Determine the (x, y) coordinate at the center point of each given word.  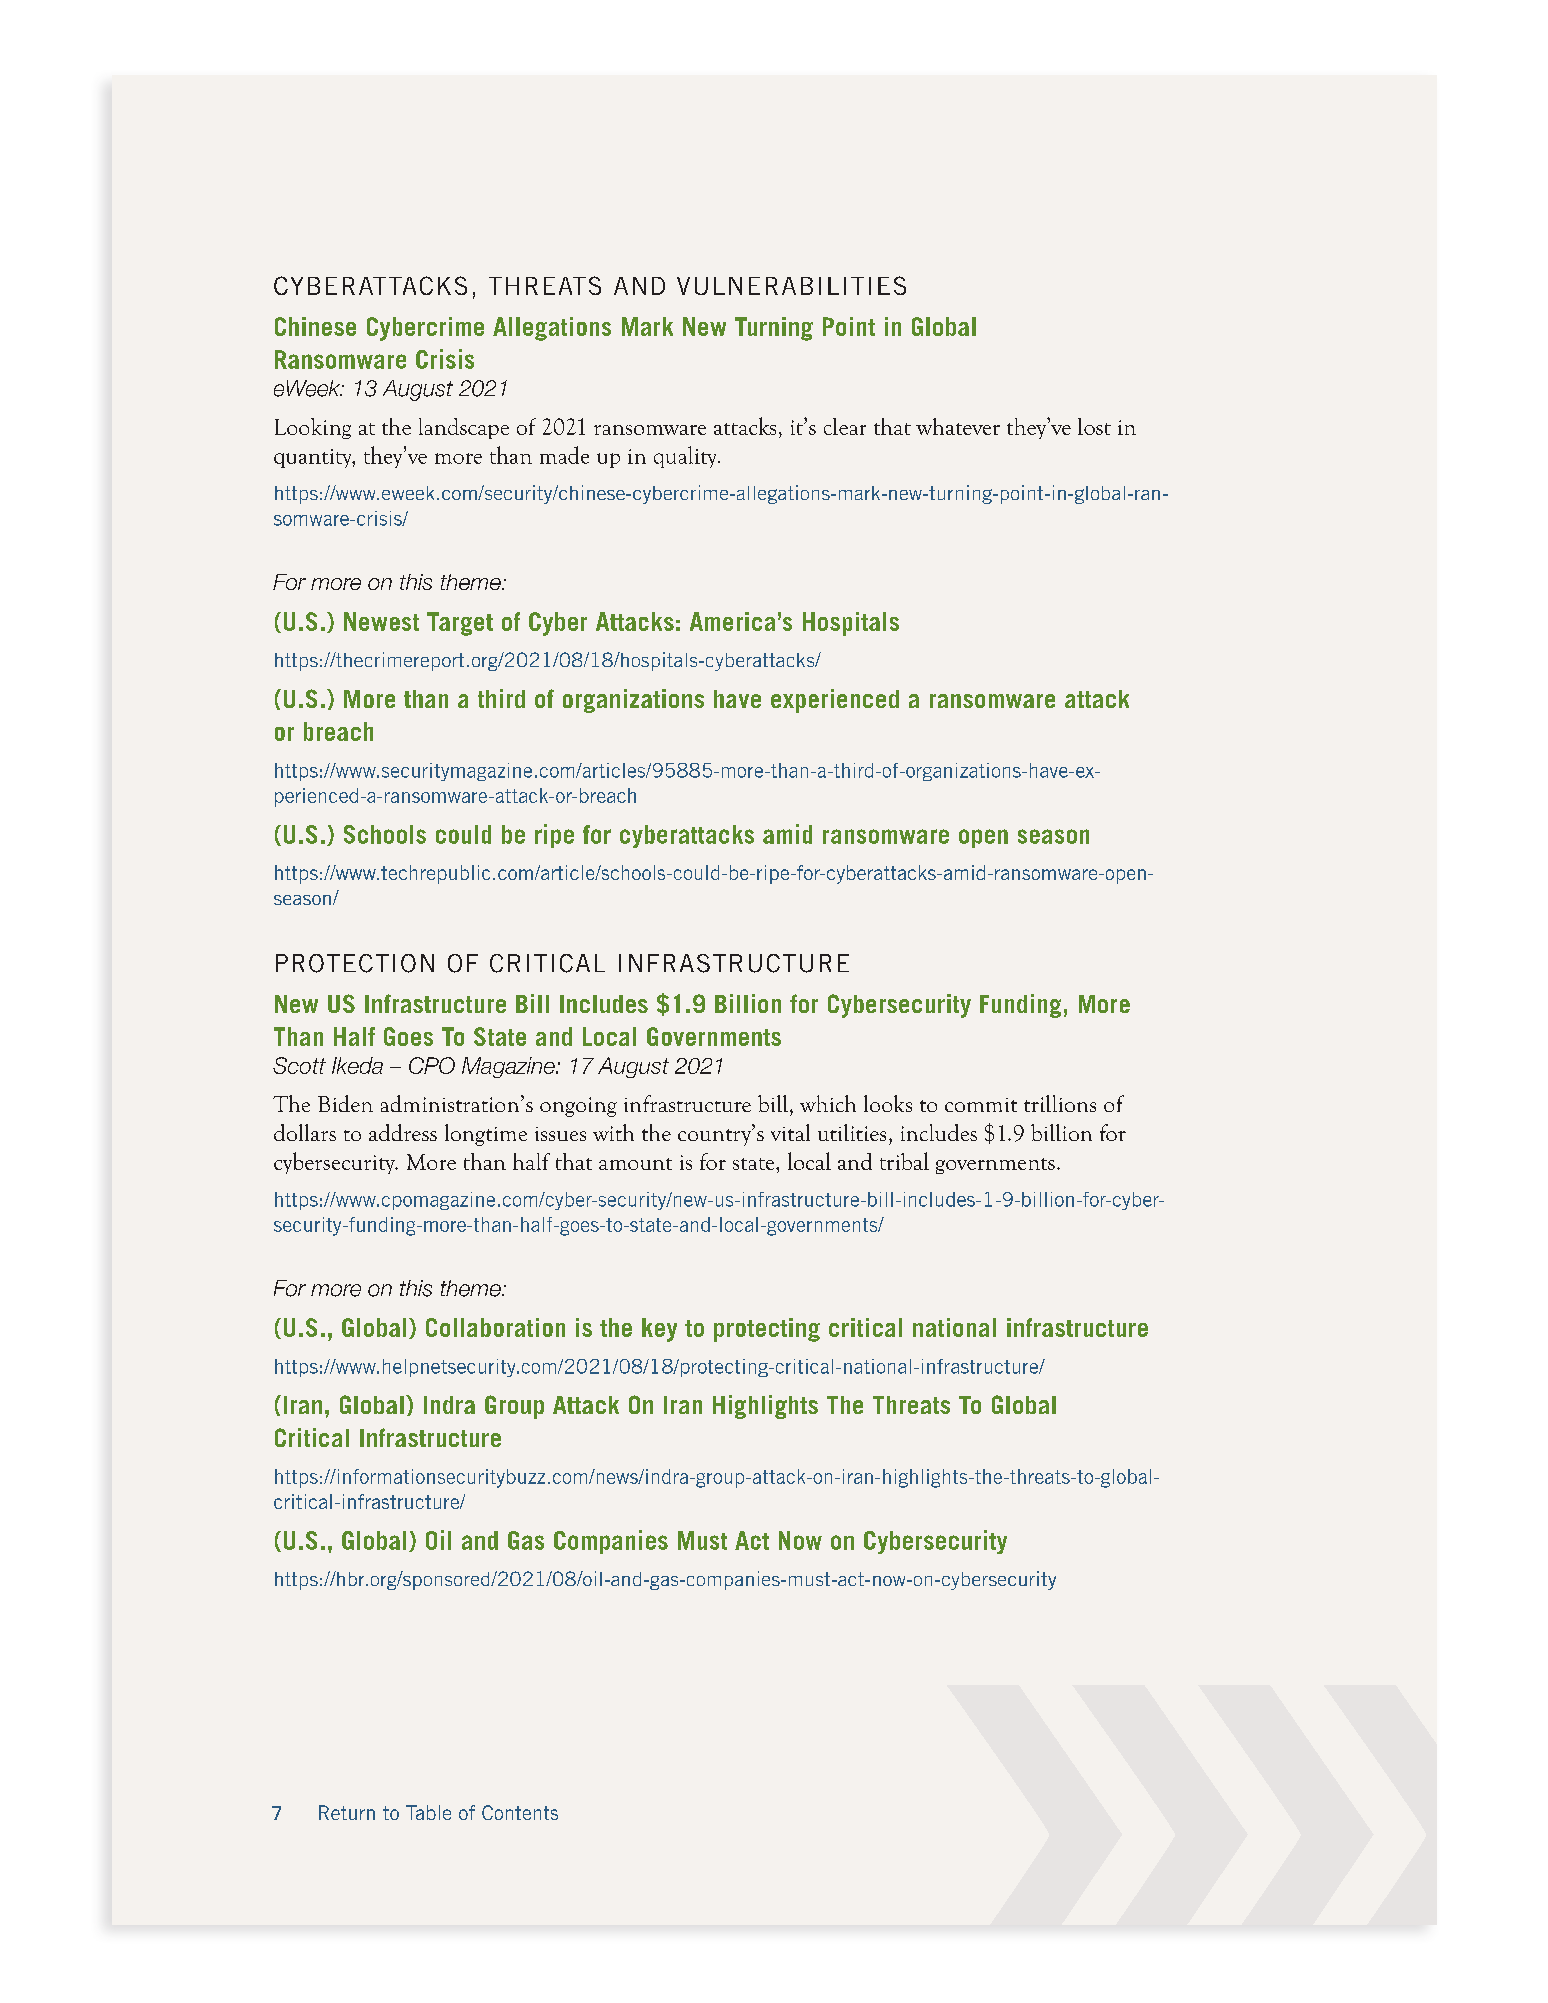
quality (686, 457)
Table (428, 1812)
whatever (958, 426)
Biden (345, 1103)
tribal (904, 1161)
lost (1094, 426)
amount (635, 1164)
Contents (520, 1812)
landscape (464, 428)
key (659, 1330)
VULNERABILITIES (791, 285)
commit (981, 1105)
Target (460, 624)
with (613, 1132)
